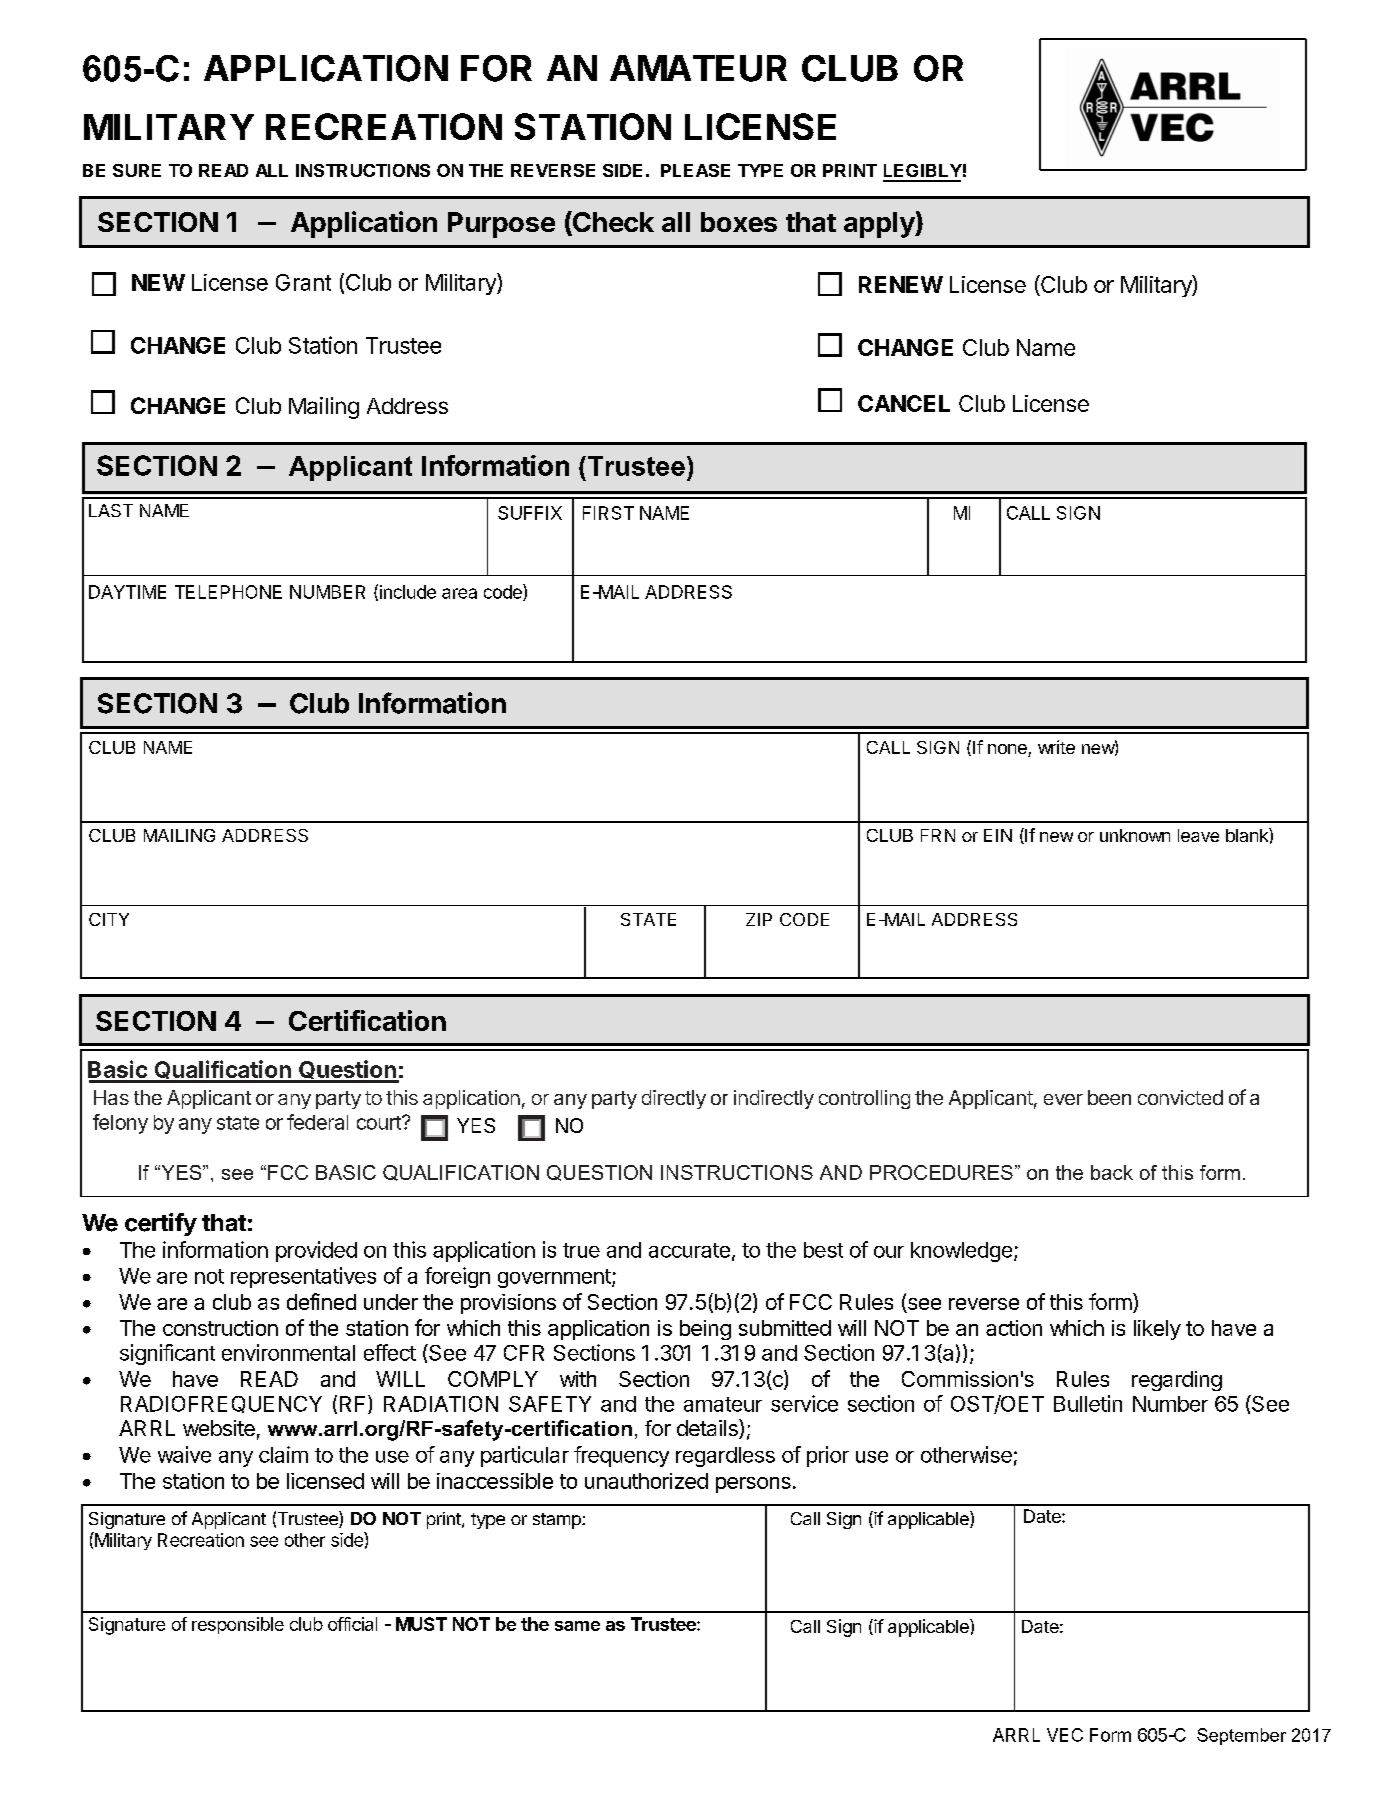  I want to click on same, so click(577, 1626).
